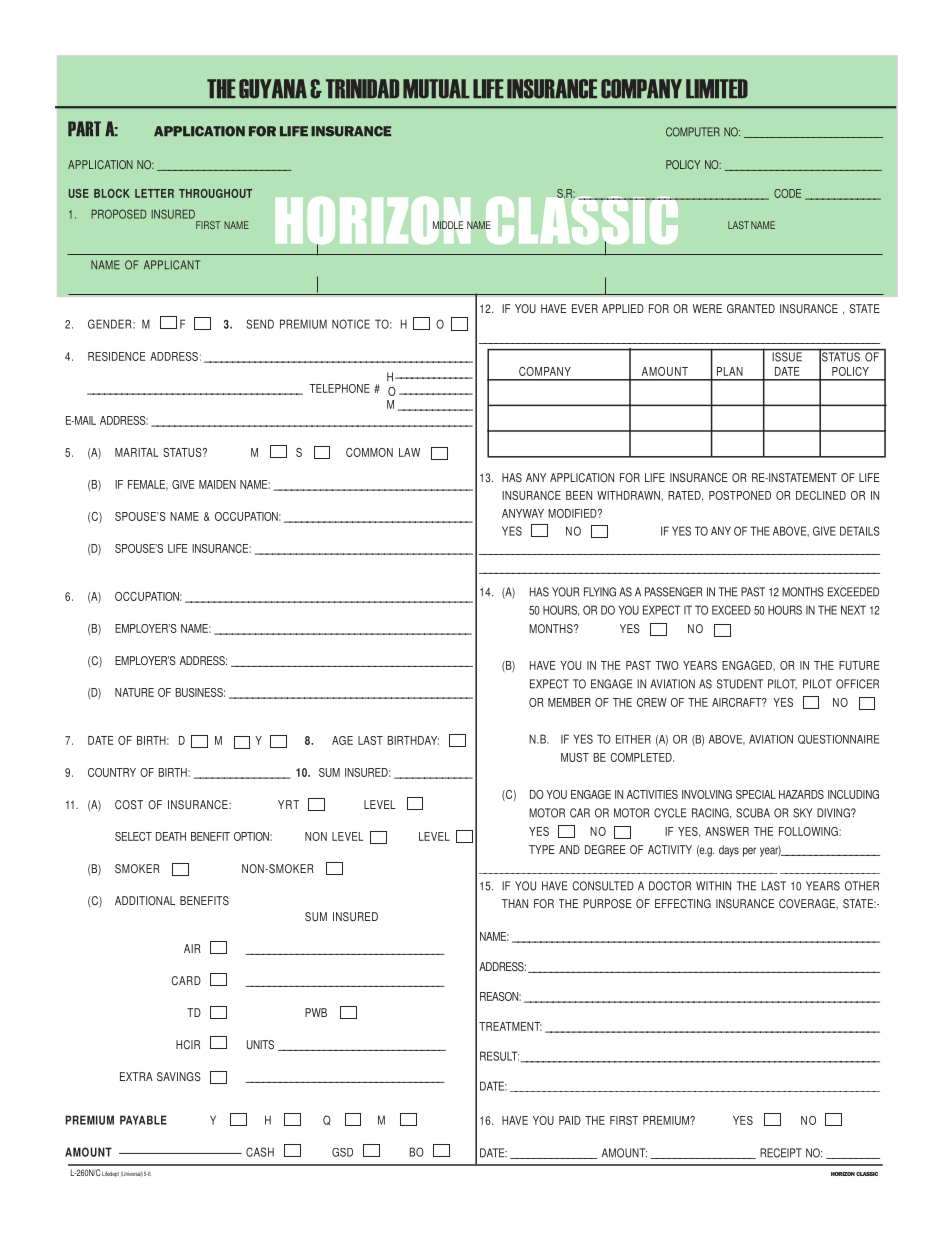 The width and height of the screenshot is (952, 1233). I want to click on POSTPONED, so click(740, 495).
